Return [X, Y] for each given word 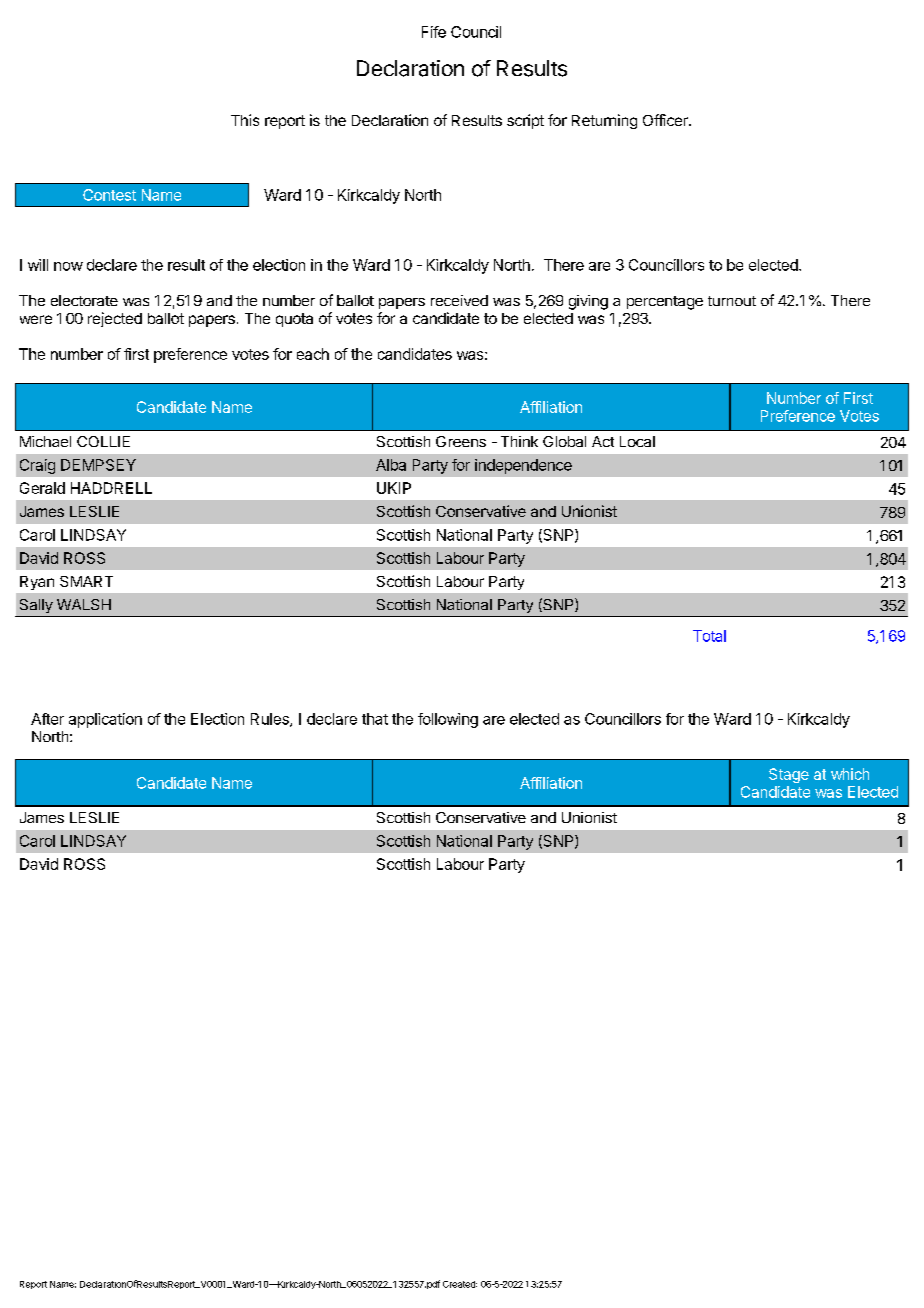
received [459, 300]
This [245, 120]
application [105, 720]
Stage [789, 775]
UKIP [394, 488]
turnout [732, 301]
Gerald [42, 488]
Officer [666, 120]
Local [637, 441]
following [448, 720]
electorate [84, 300]
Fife [434, 32]
